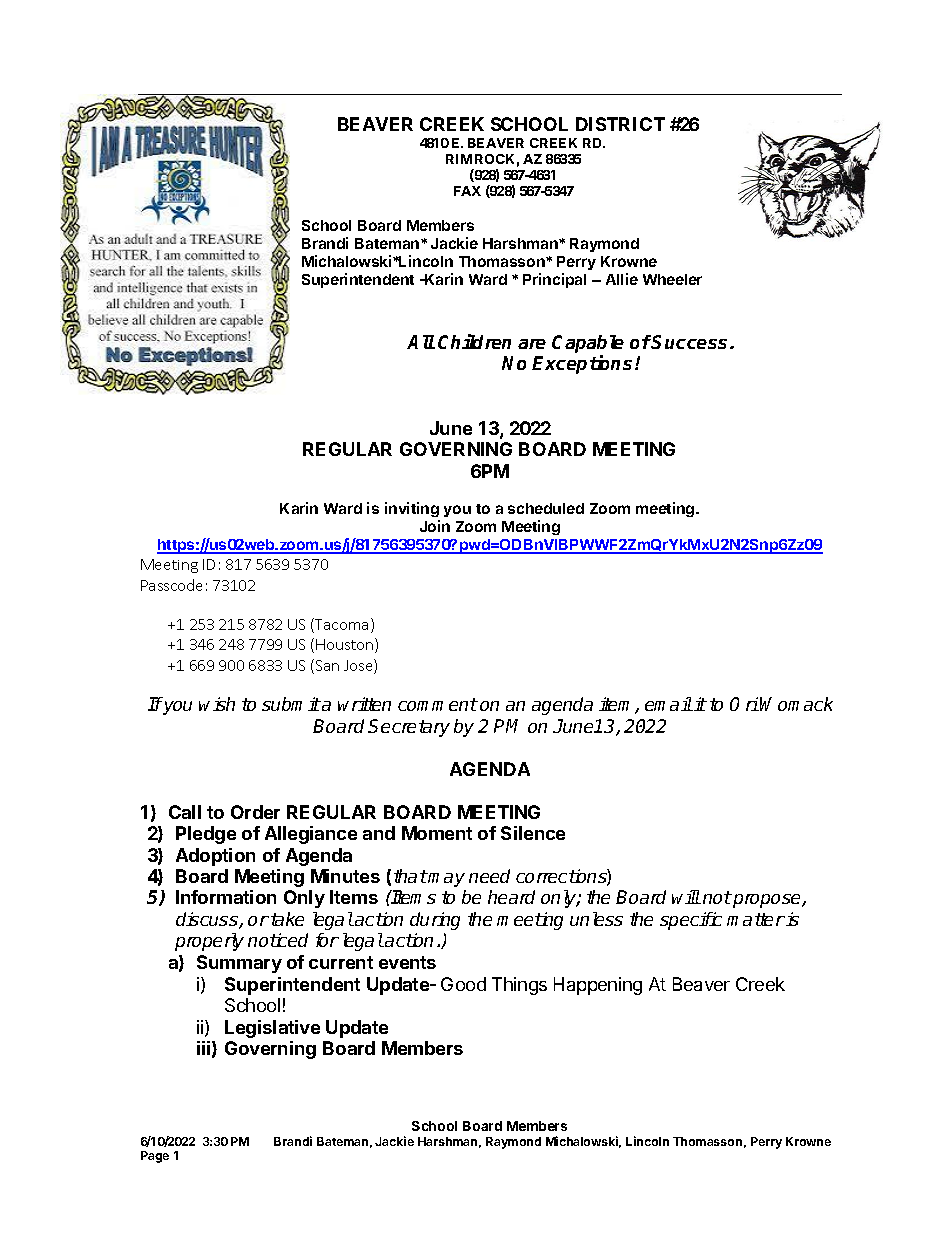  Describe the element at coordinates (446, 880) in the screenshot. I see `may` at that location.
